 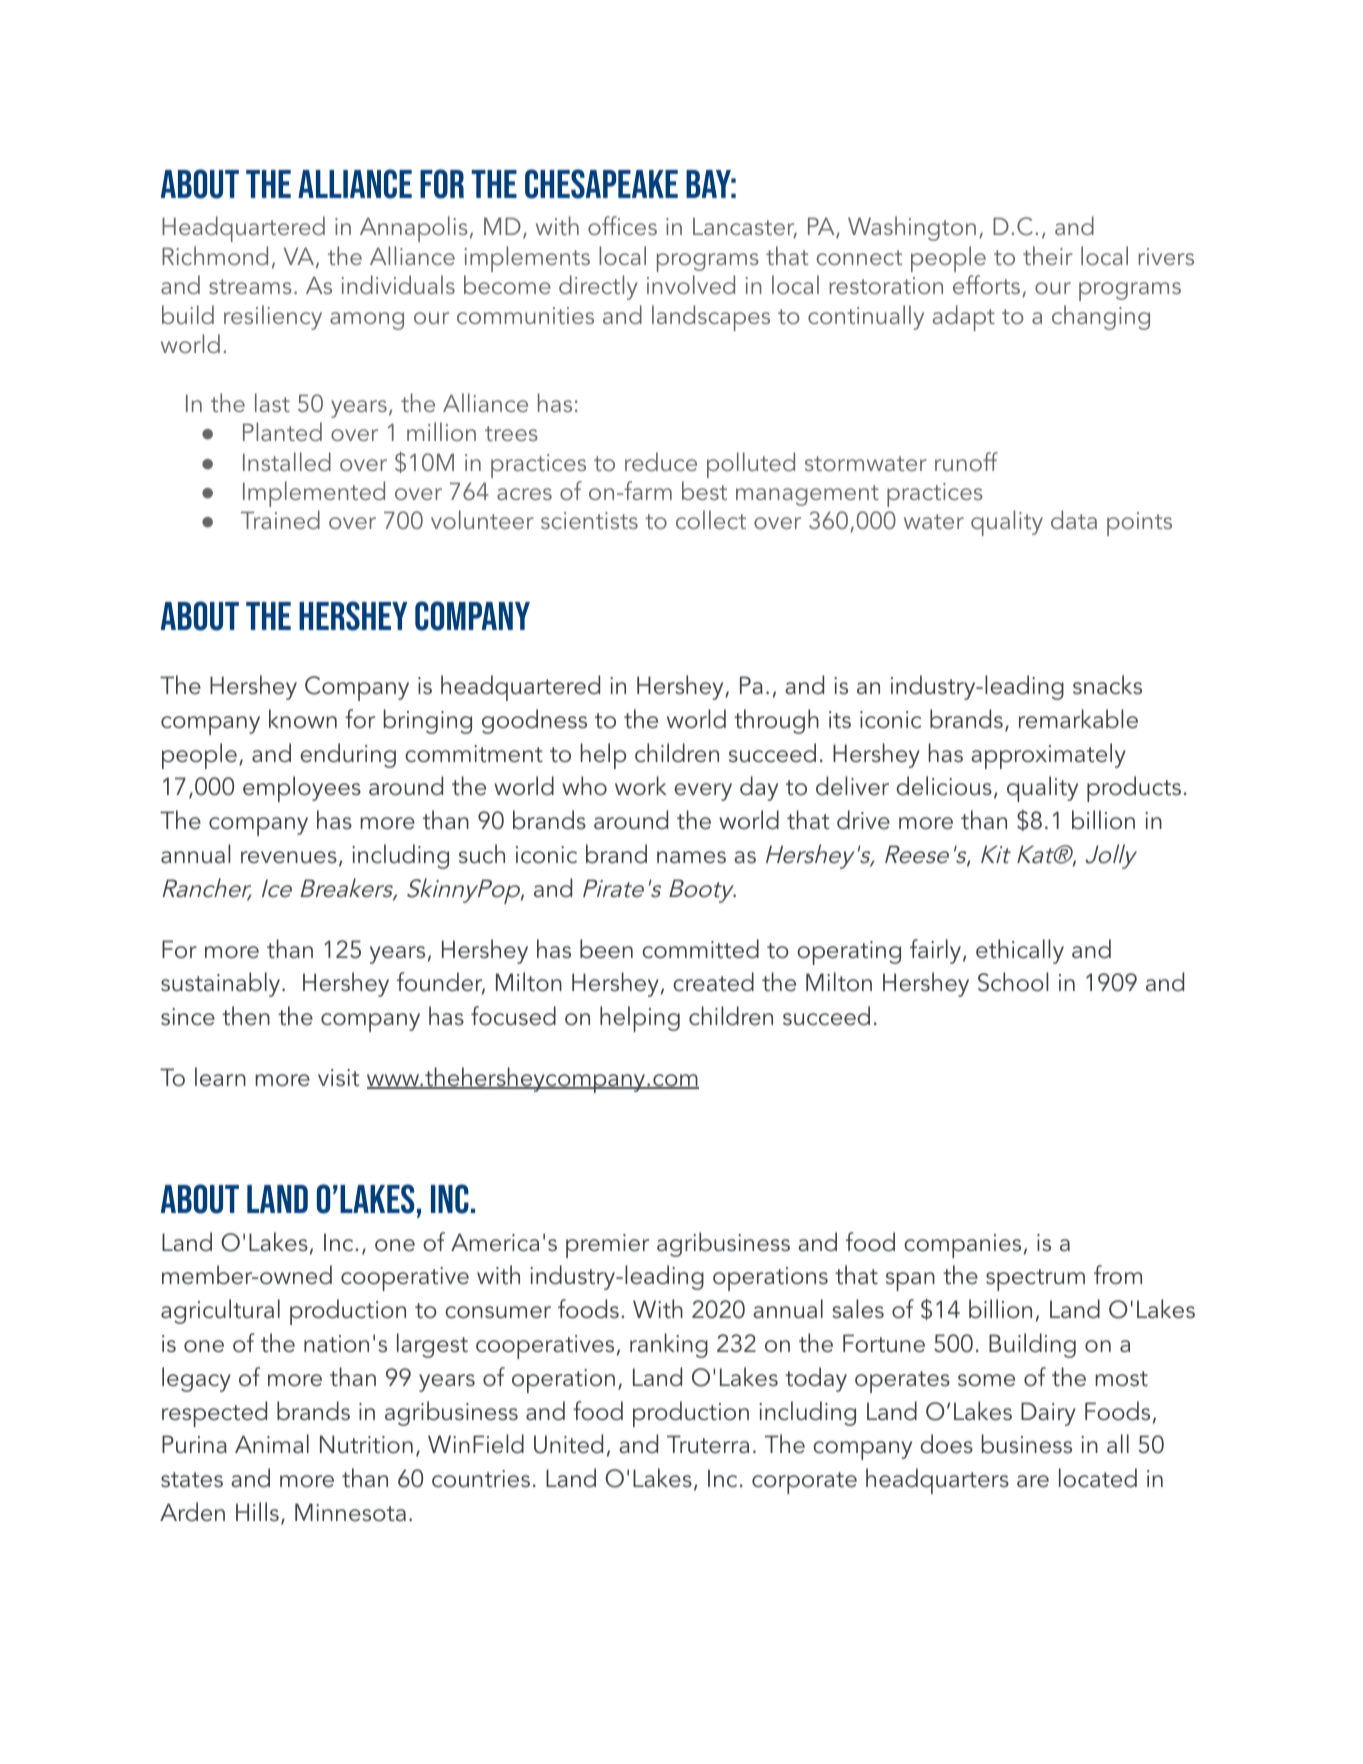 I want to click on companies, so click(x=962, y=1246).
